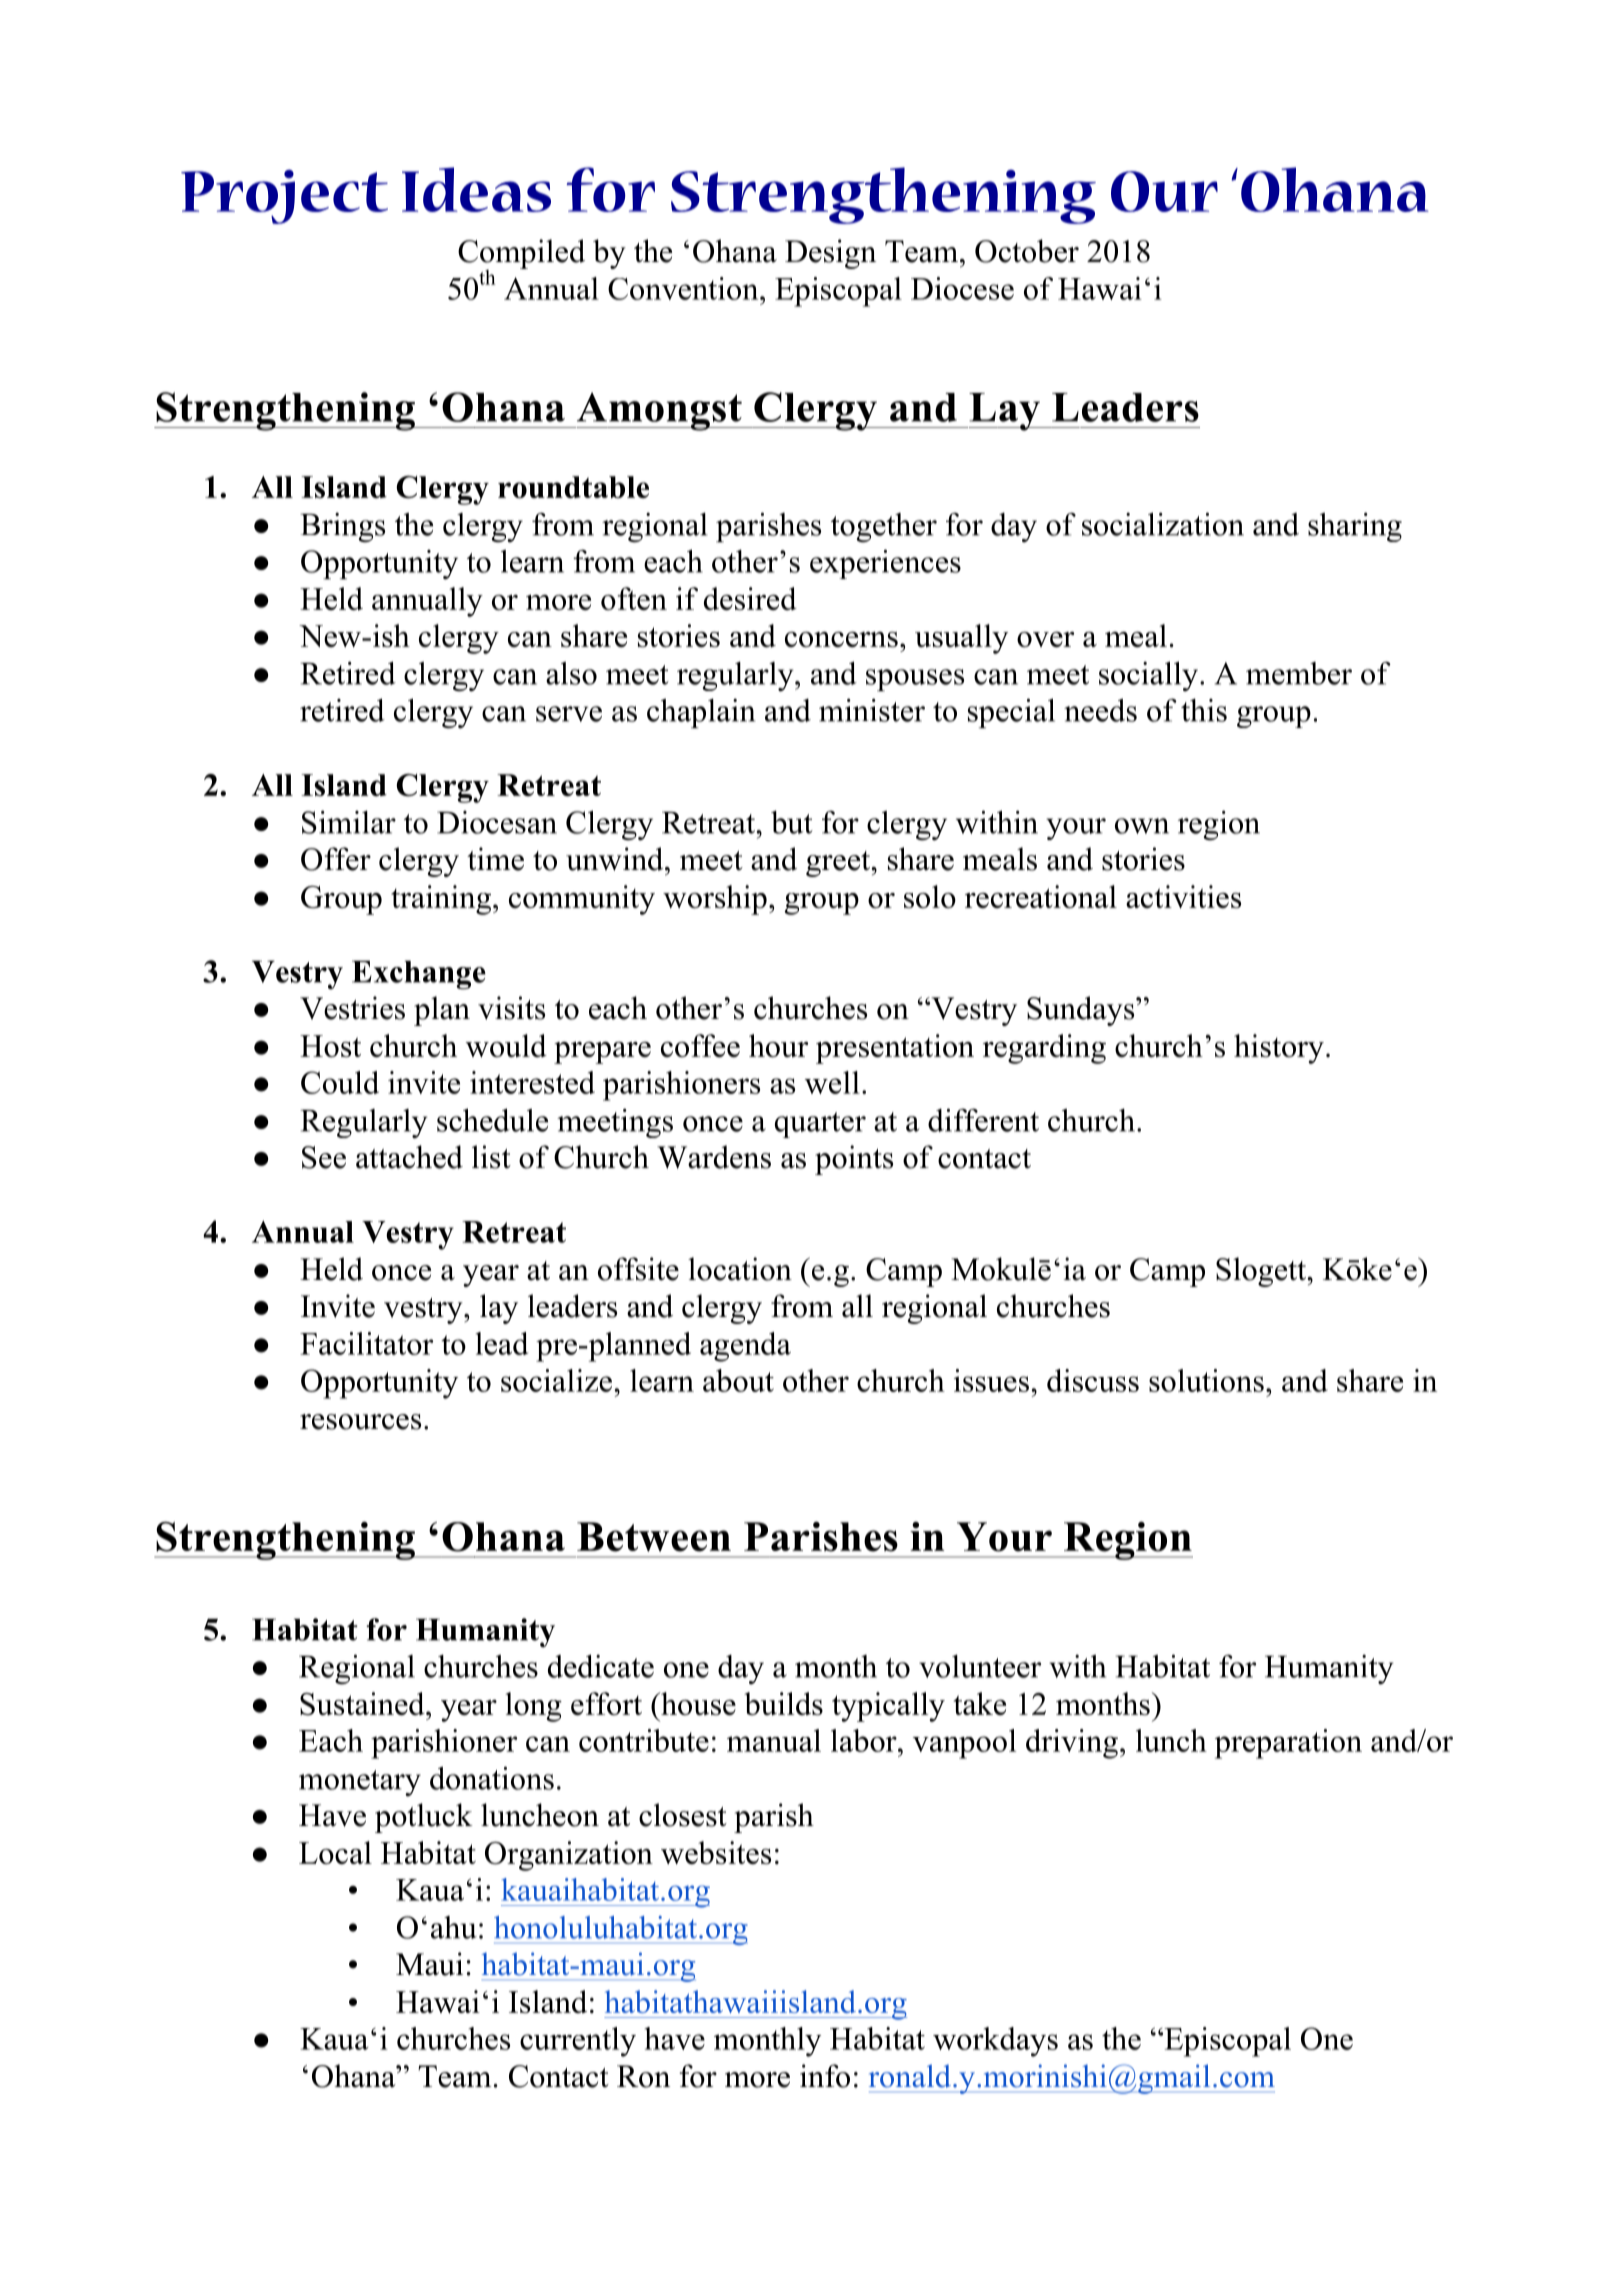  What do you see at coordinates (995, 2042) in the screenshot?
I see `workdays` at bounding box center [995, 2042].
